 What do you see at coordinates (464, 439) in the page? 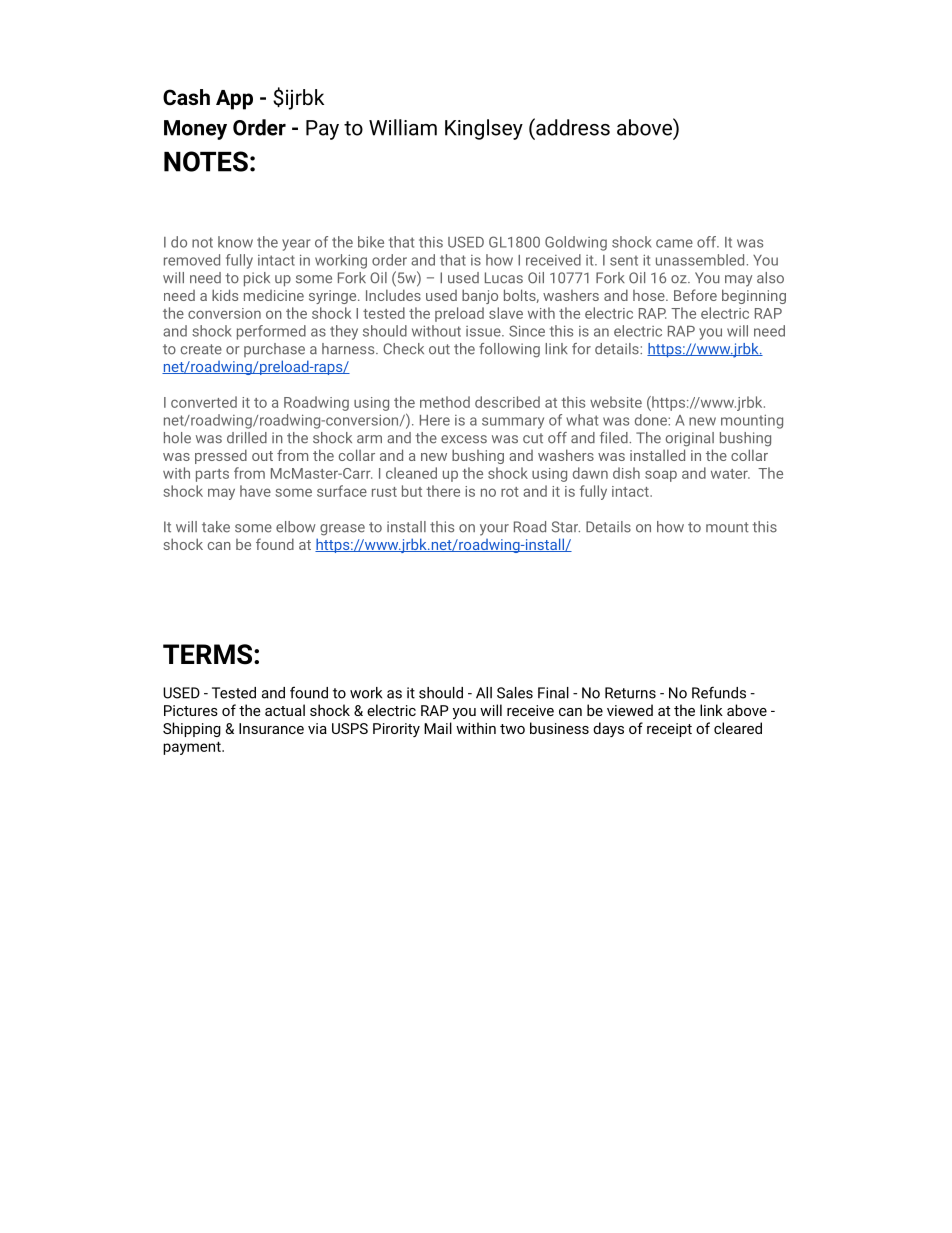
I see `excess` at bounding box center [464, 439].
